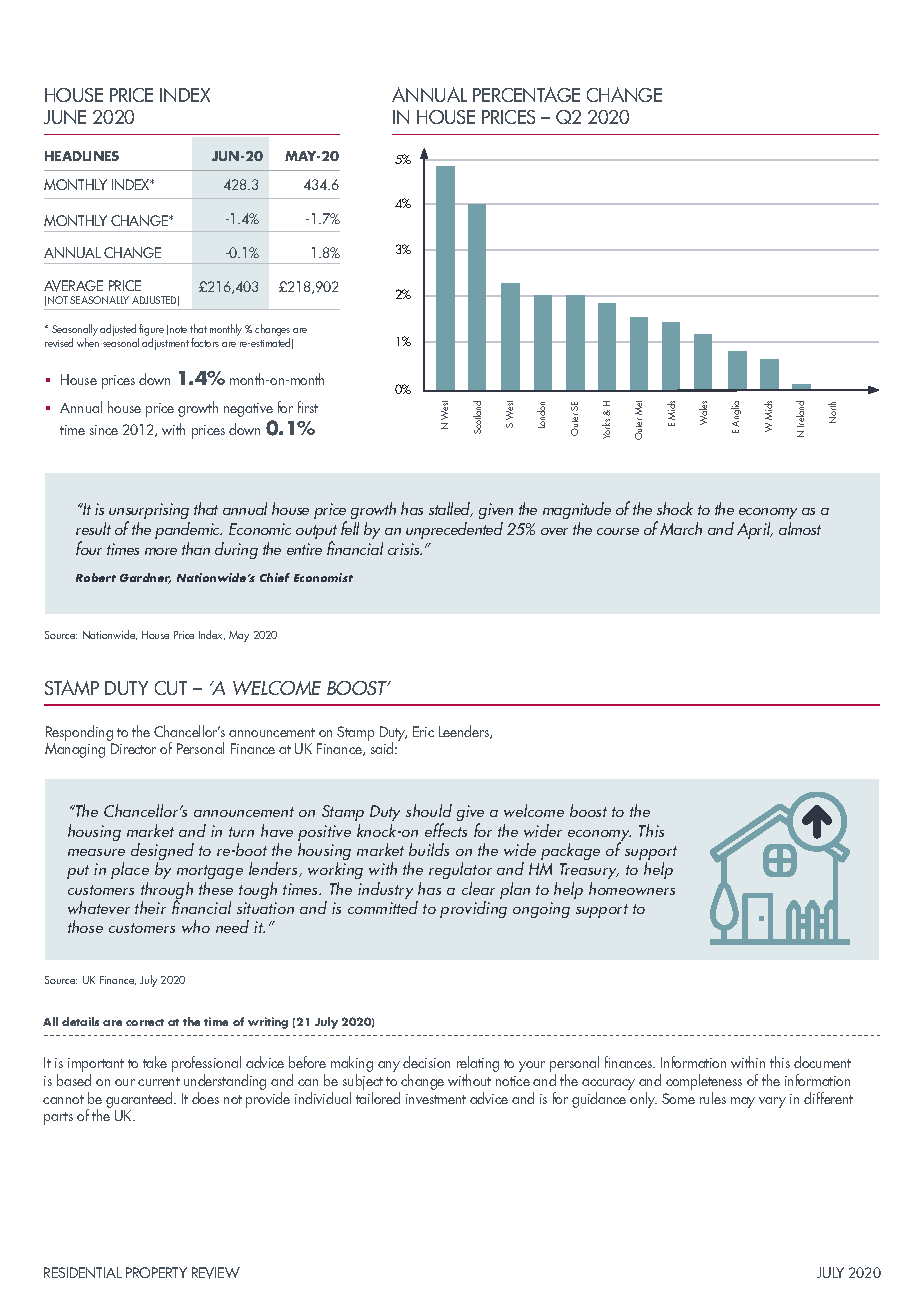  What do you see at coordinates (526, 94) in the screenshot?
I see `PERCENTAGE` at bounding box center [526, 94].
